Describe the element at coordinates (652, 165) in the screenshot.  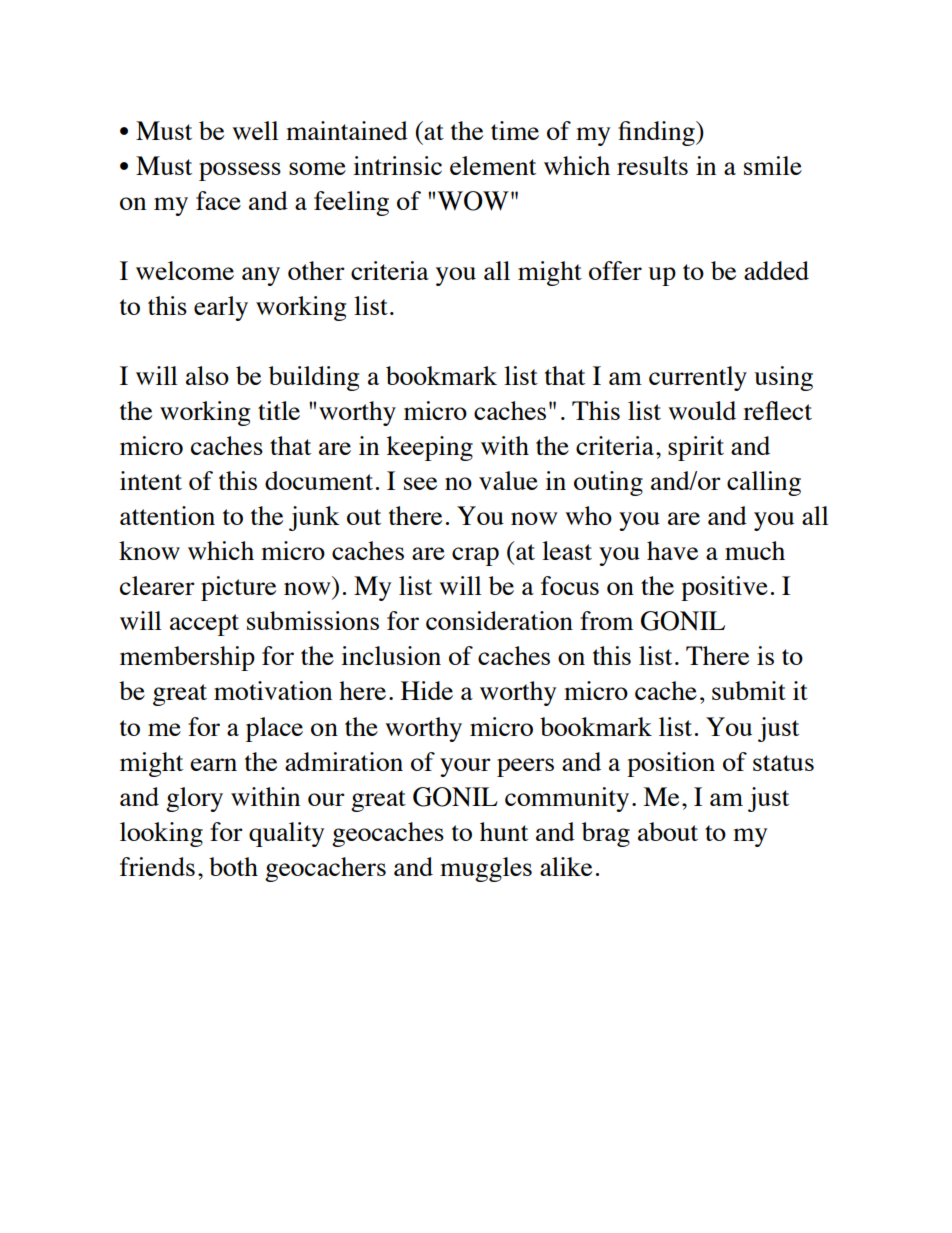
I see `results` at that location.
